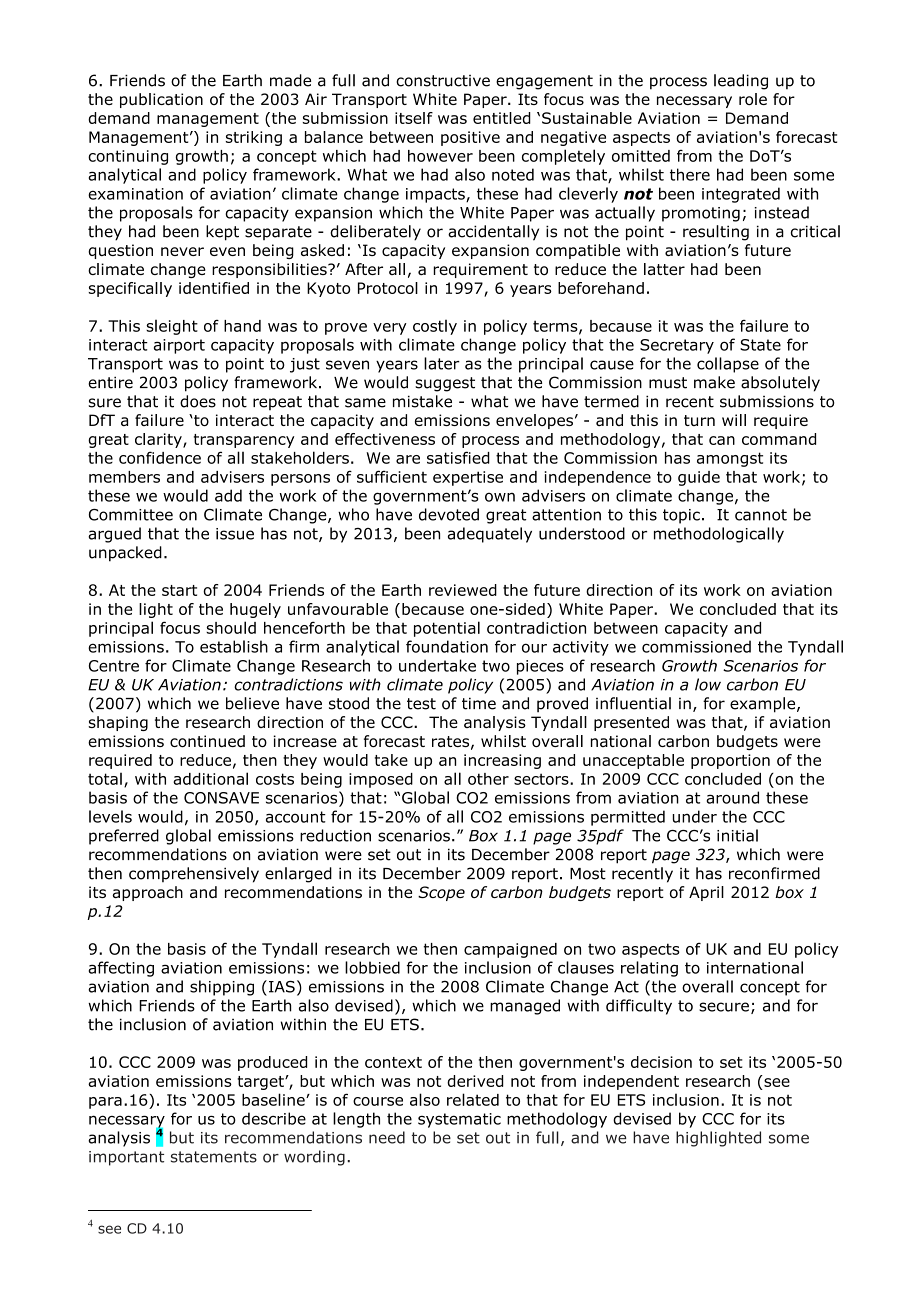  What do you see at coordinates (706, 893) in the screenshot?
I see `April` at bounding box center [706, 893].
